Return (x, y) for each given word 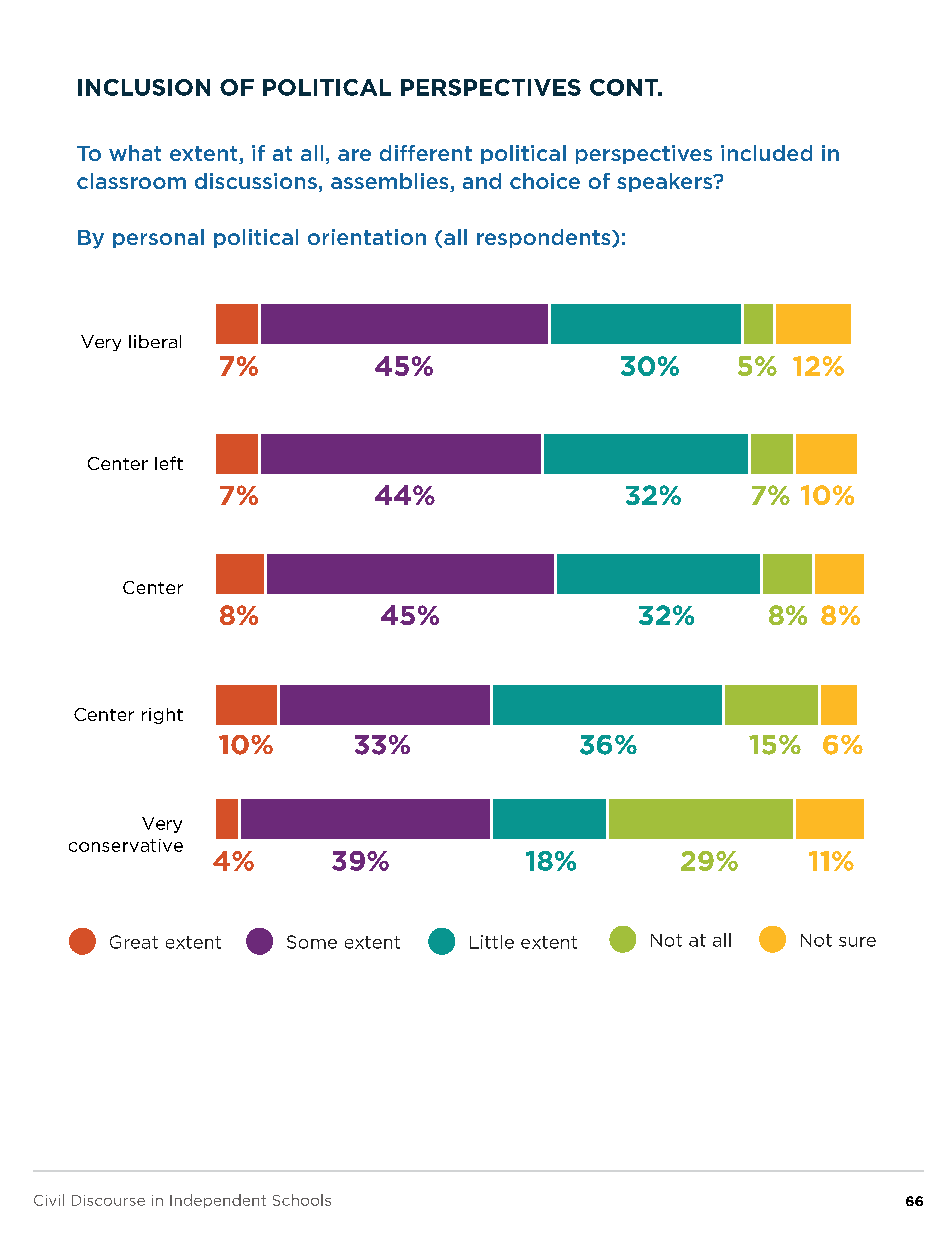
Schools (302, 1200)
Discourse (108, 1200)
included (766, 153)
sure (857, 942)
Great (134, 942)
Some (312, 942)
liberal (155, 341)
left (169, 463)
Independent (218, 1201)
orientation (367, 237)
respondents (545, 238)
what (135, 153)
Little (492, 942)
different (426, 153)
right (162, 716)
